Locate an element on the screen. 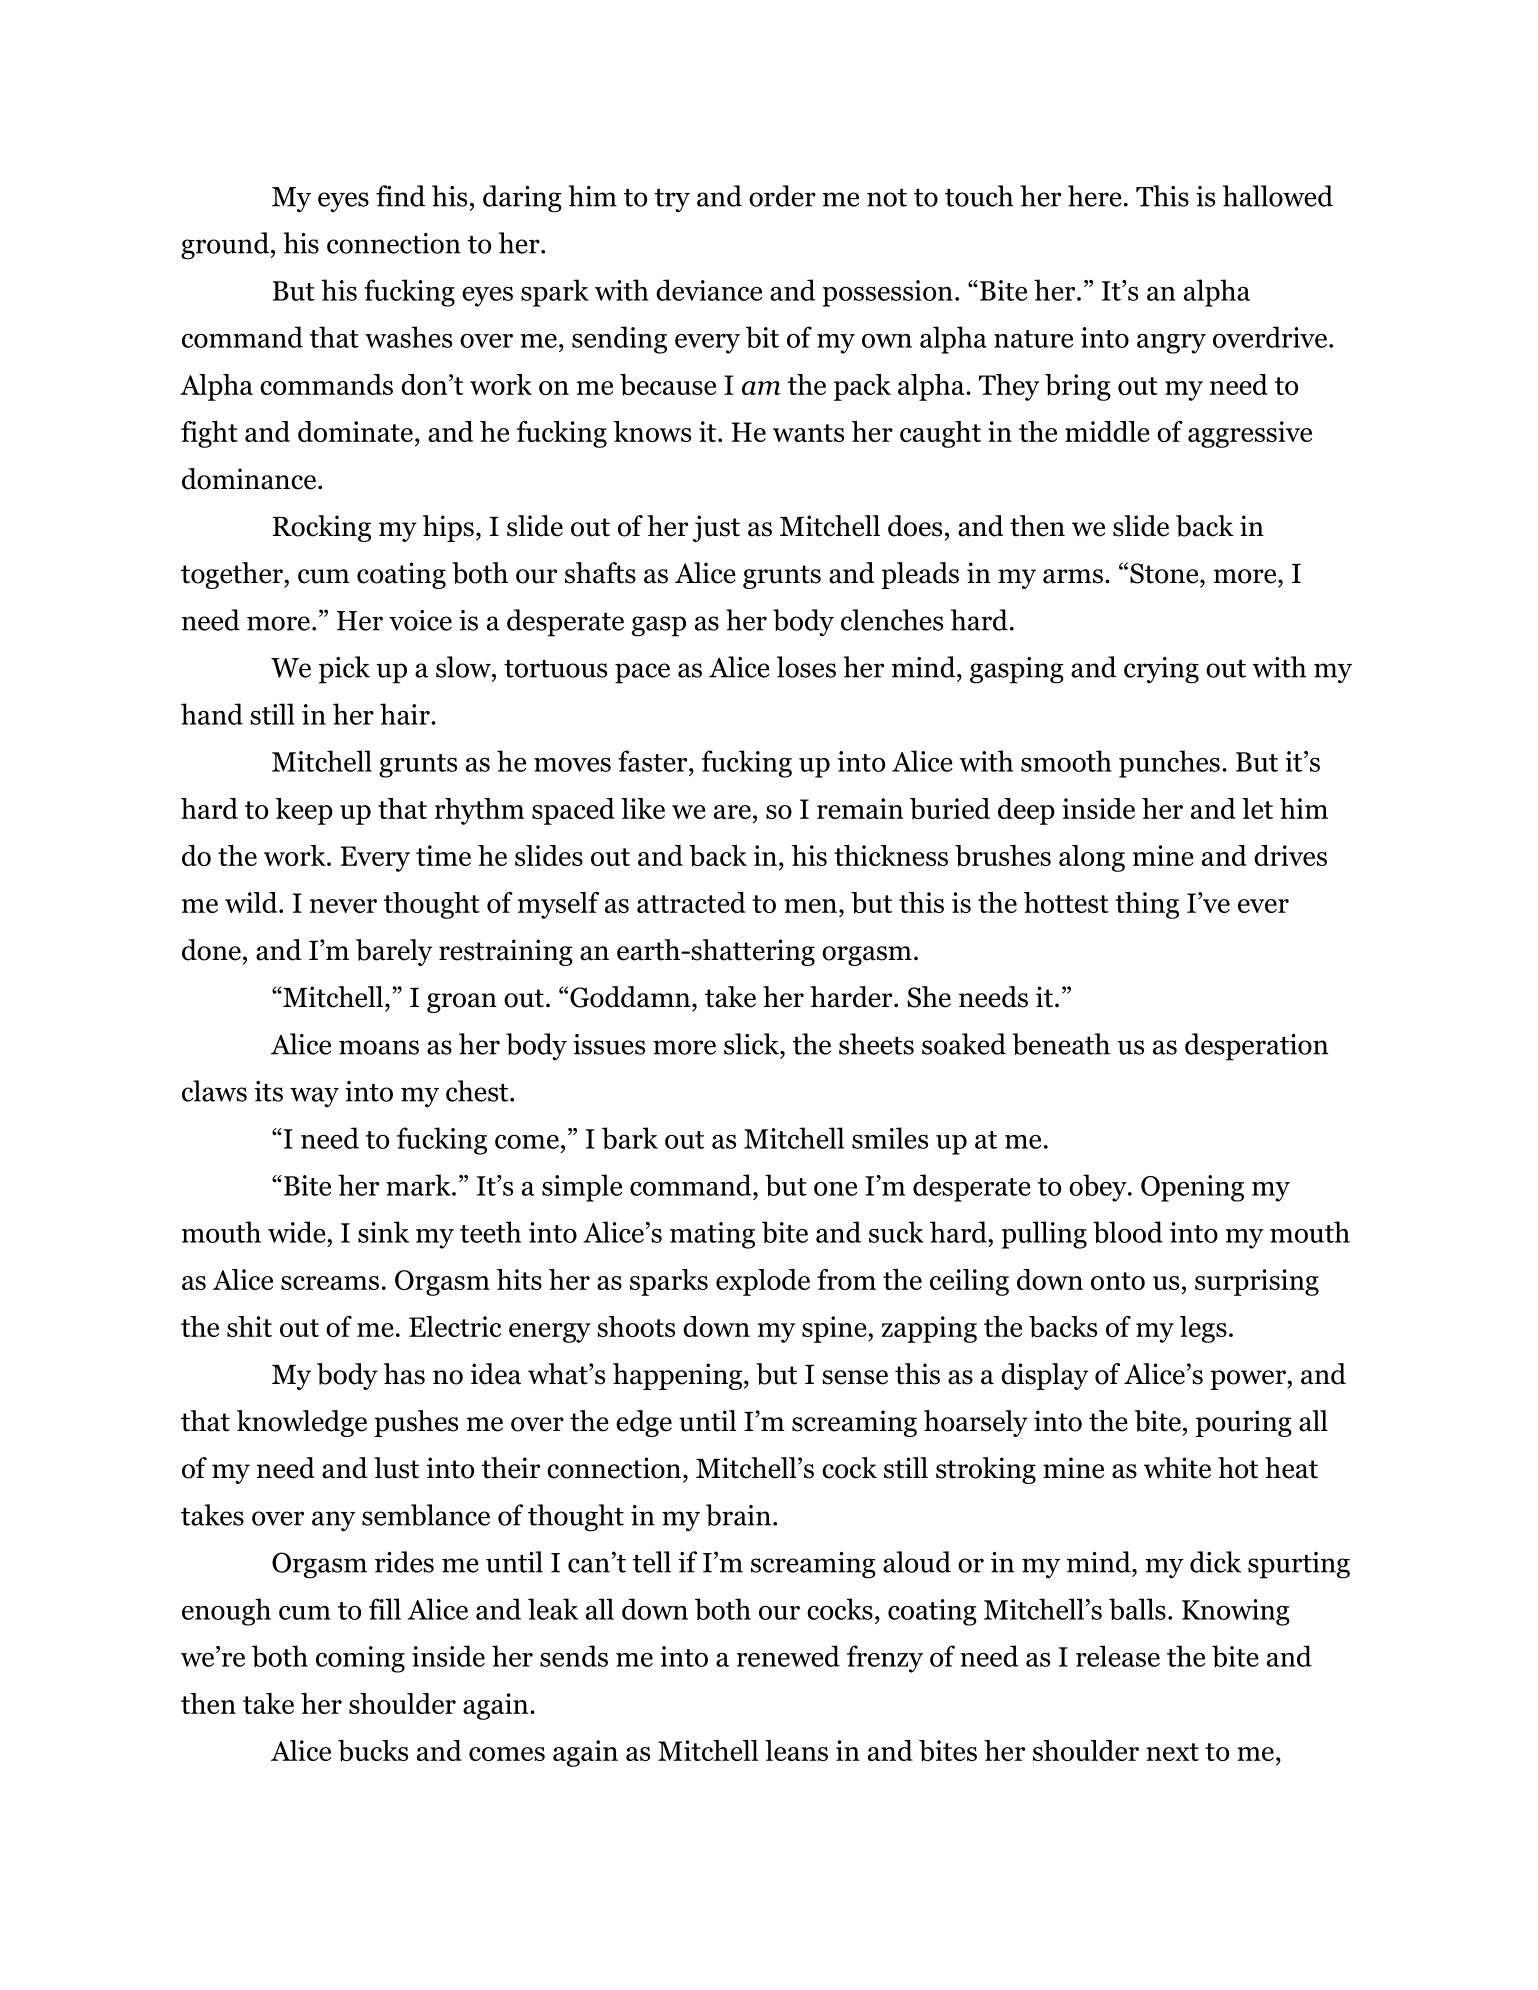 The width and height of the screenshot is (1538, 1990). barely is located at coordinates (394, 952).
